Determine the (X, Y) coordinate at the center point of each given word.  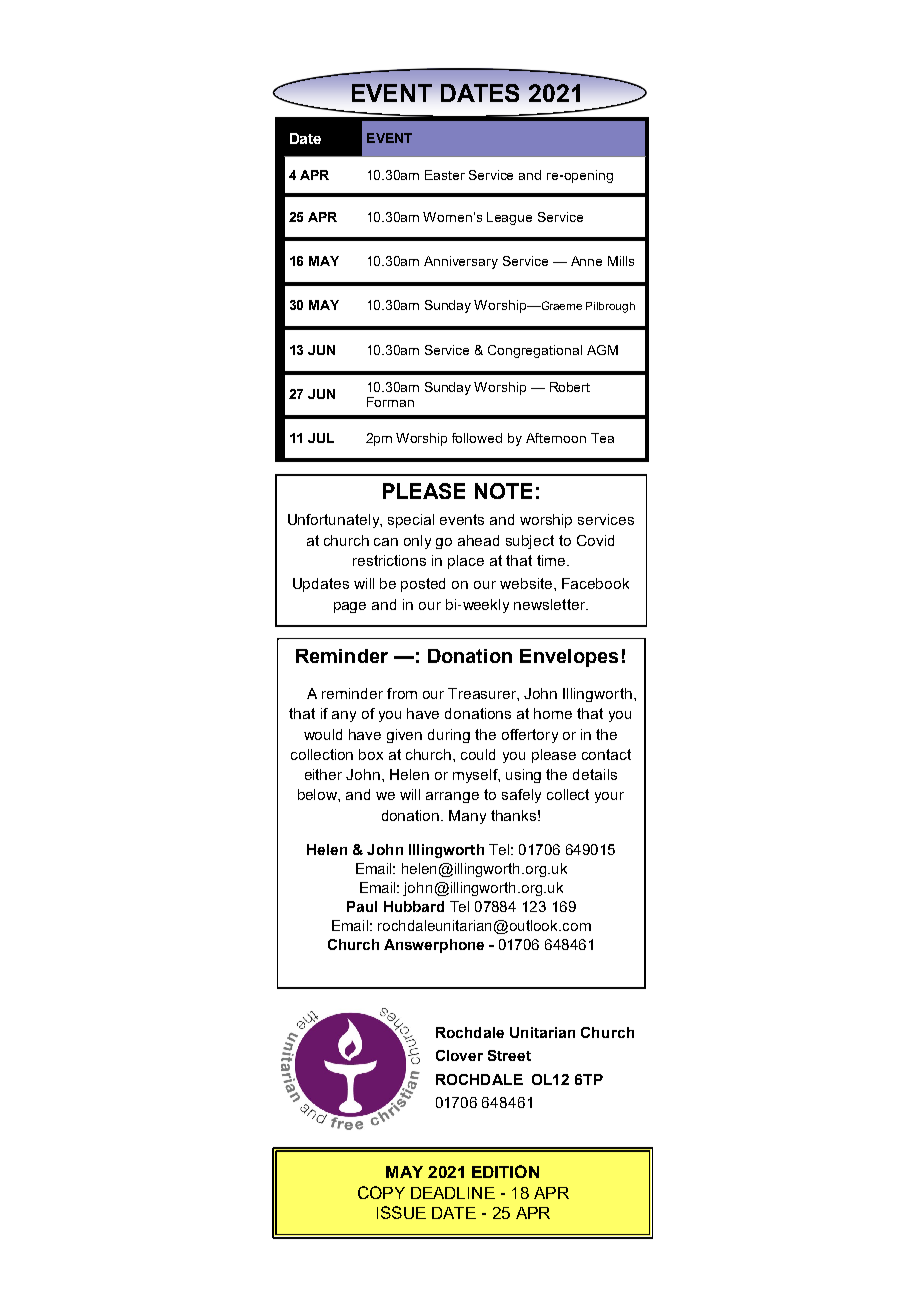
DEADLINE (453, 1193)
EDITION (505, 1171)
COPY (381, 1192)
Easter (445, 175)
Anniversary (461, 262)
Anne (586, 261)
